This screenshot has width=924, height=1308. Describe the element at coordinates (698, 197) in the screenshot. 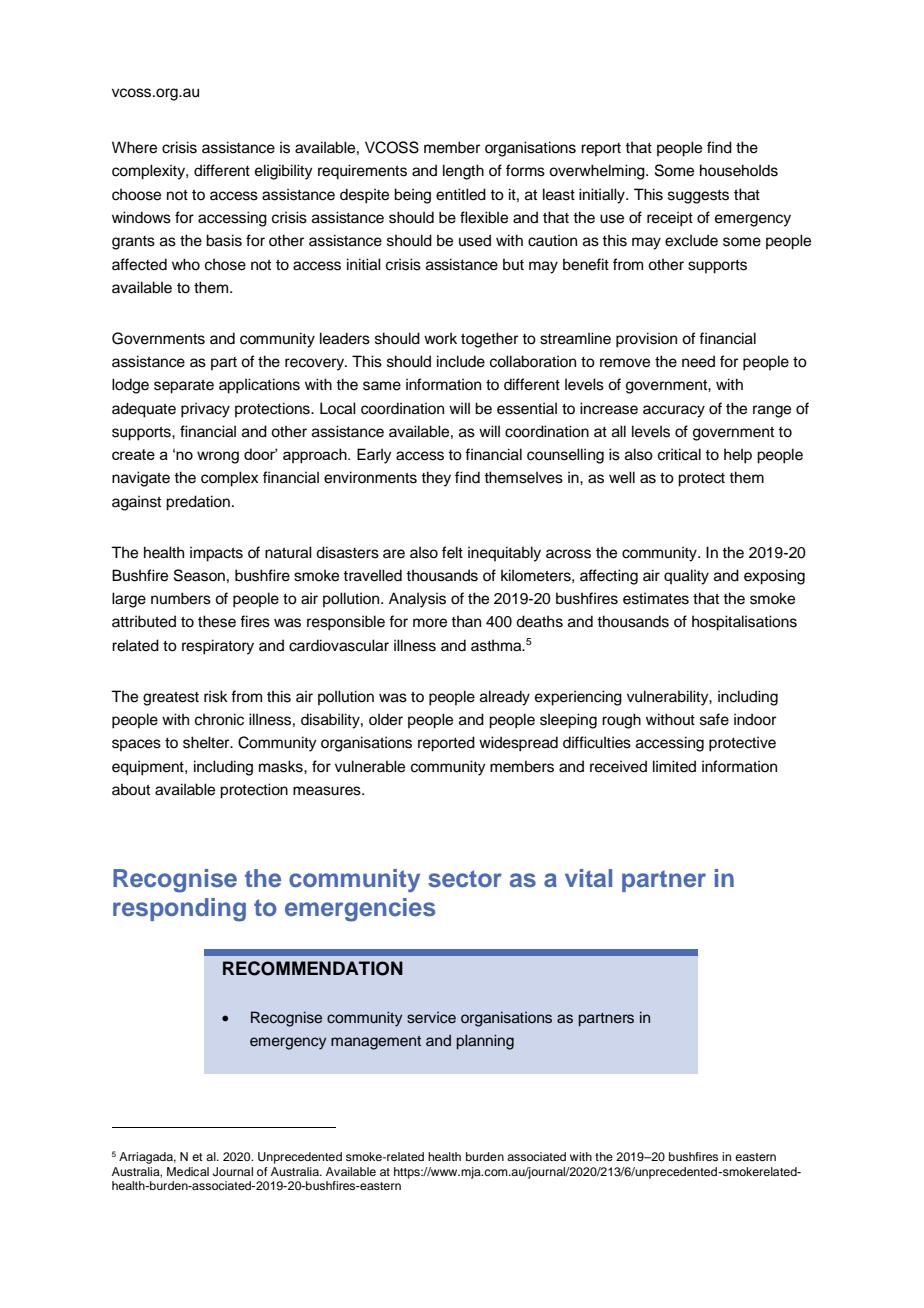

I see `suggests` at that location.
